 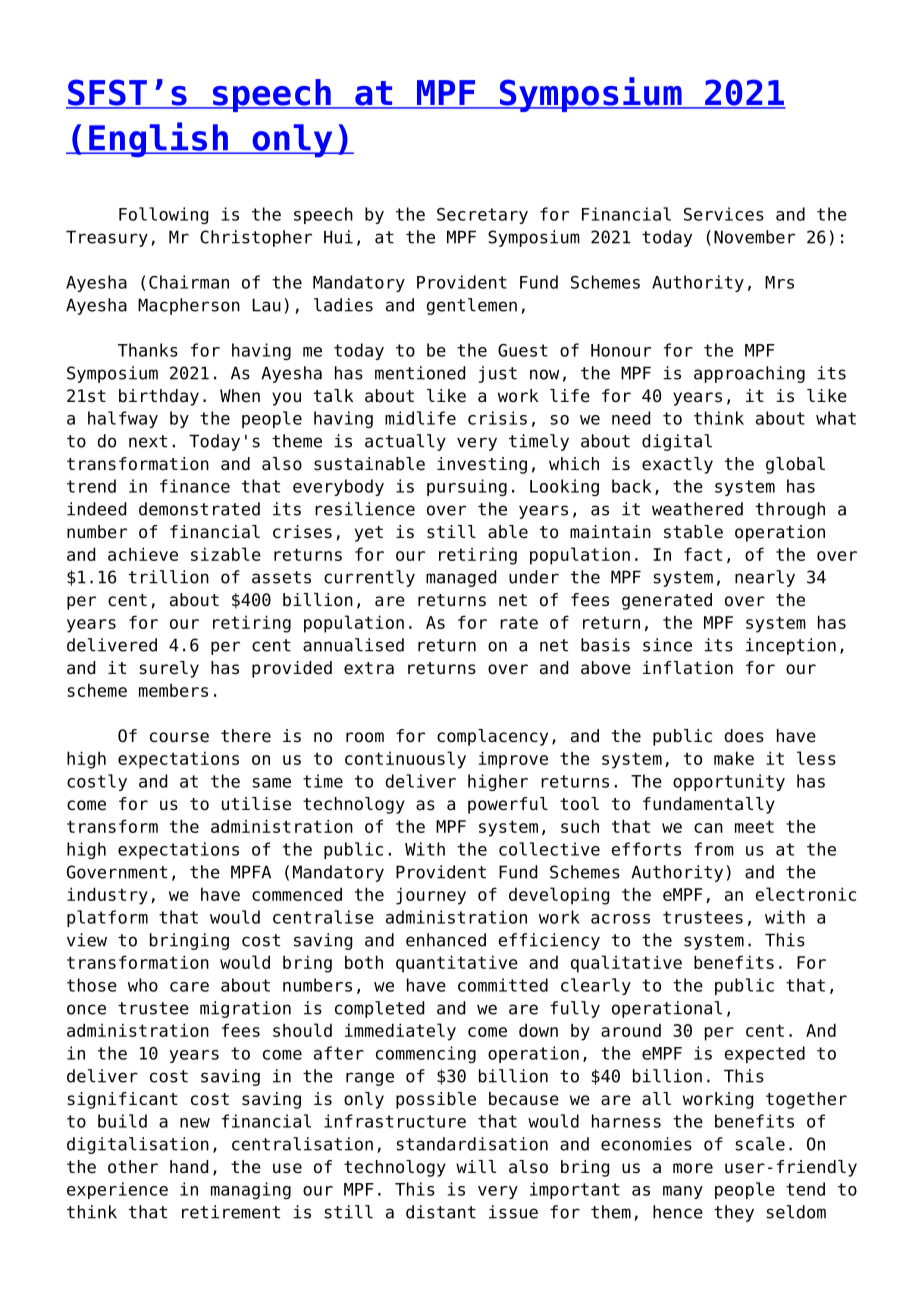 What do you see at coordinates (724, 214) in the screenshot?
I see `Services` at bounding box center [724, 214].
